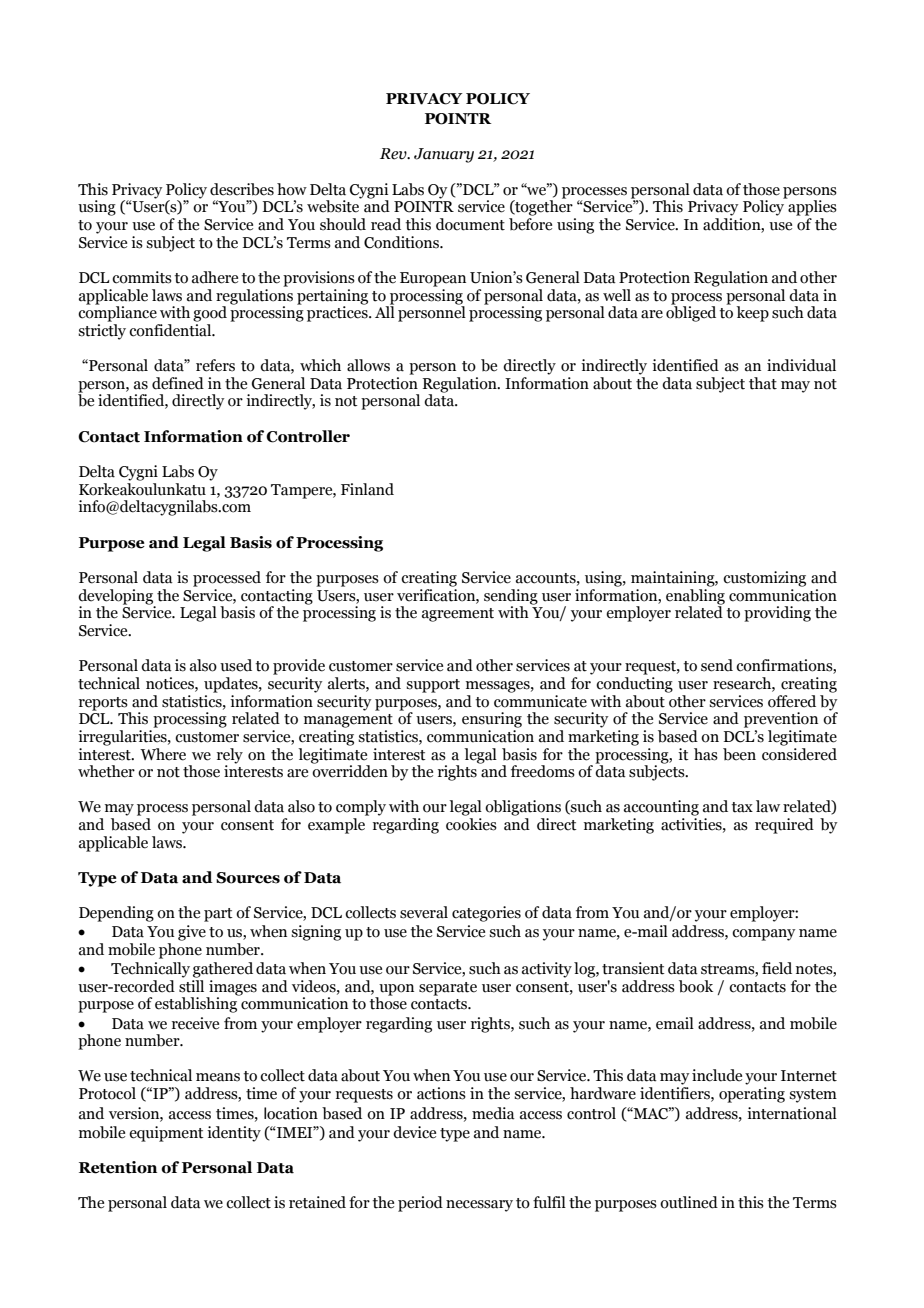 This screenshot has height=1308, width=924. What do you see at coordinates (236, 665) in the screenshot?
I see `used` at bounding box center [236, 665].
